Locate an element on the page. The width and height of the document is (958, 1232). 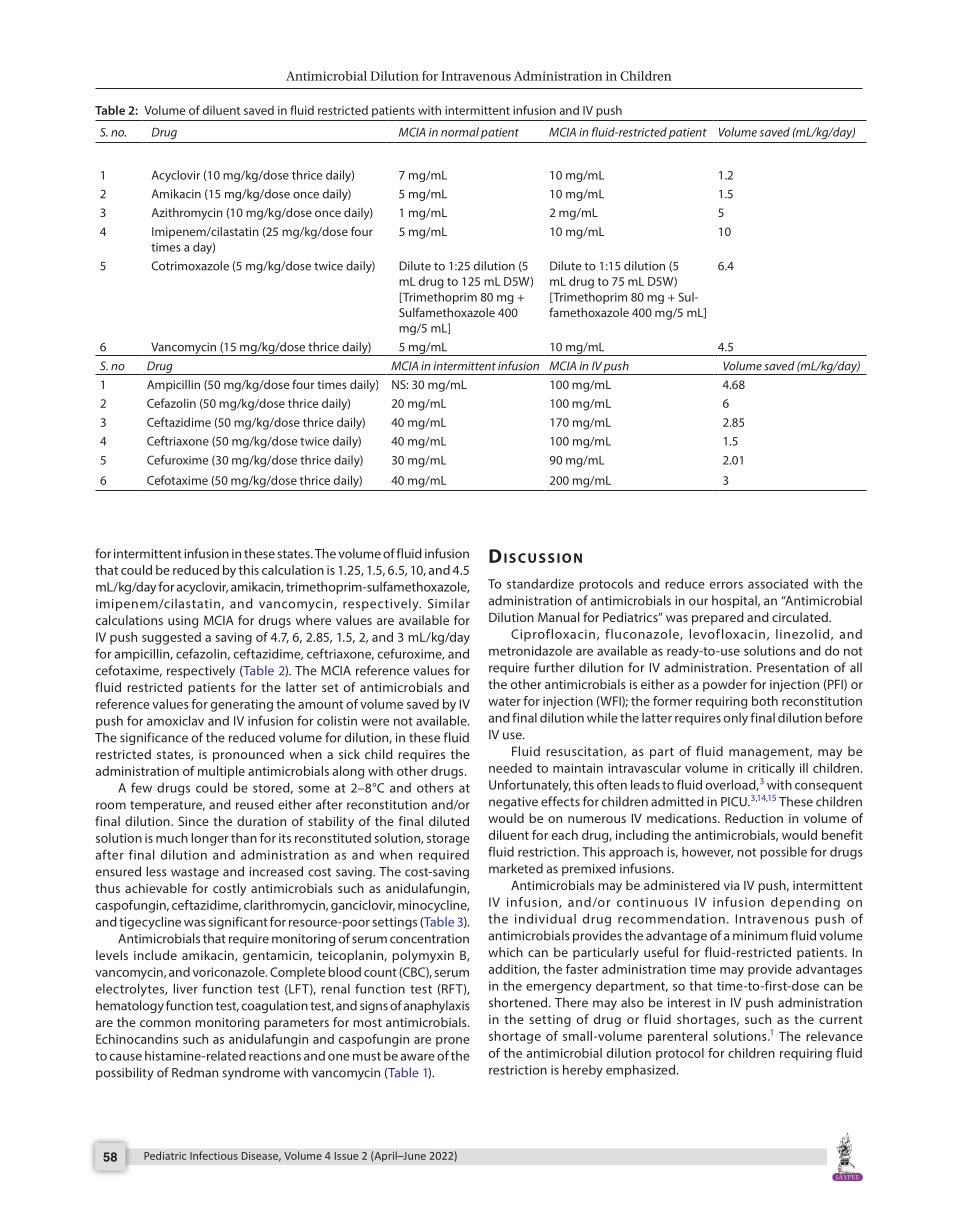
metronidazole is located at coordinates (530, 650).
